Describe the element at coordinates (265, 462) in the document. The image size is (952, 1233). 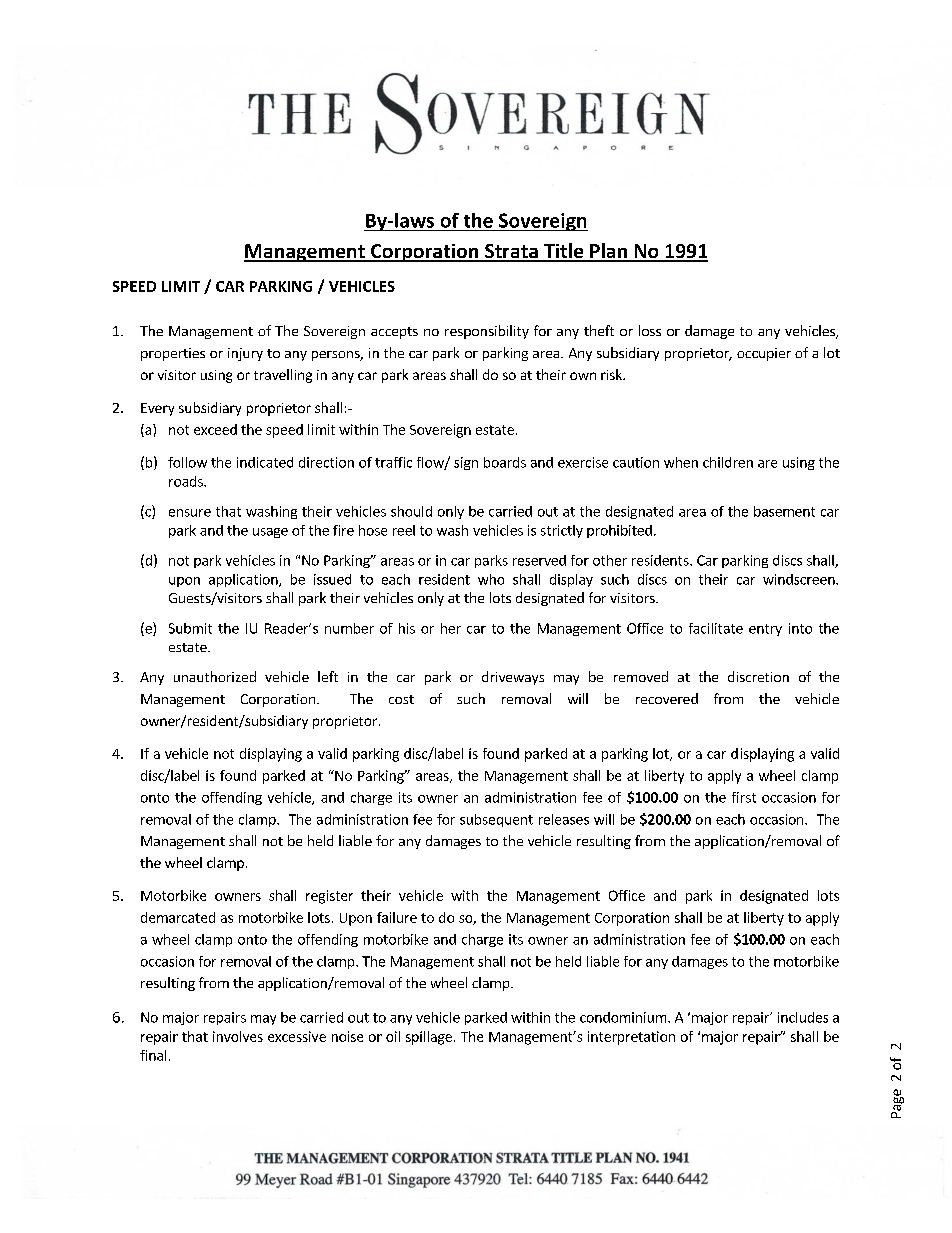
I see `indicated` at that location.
